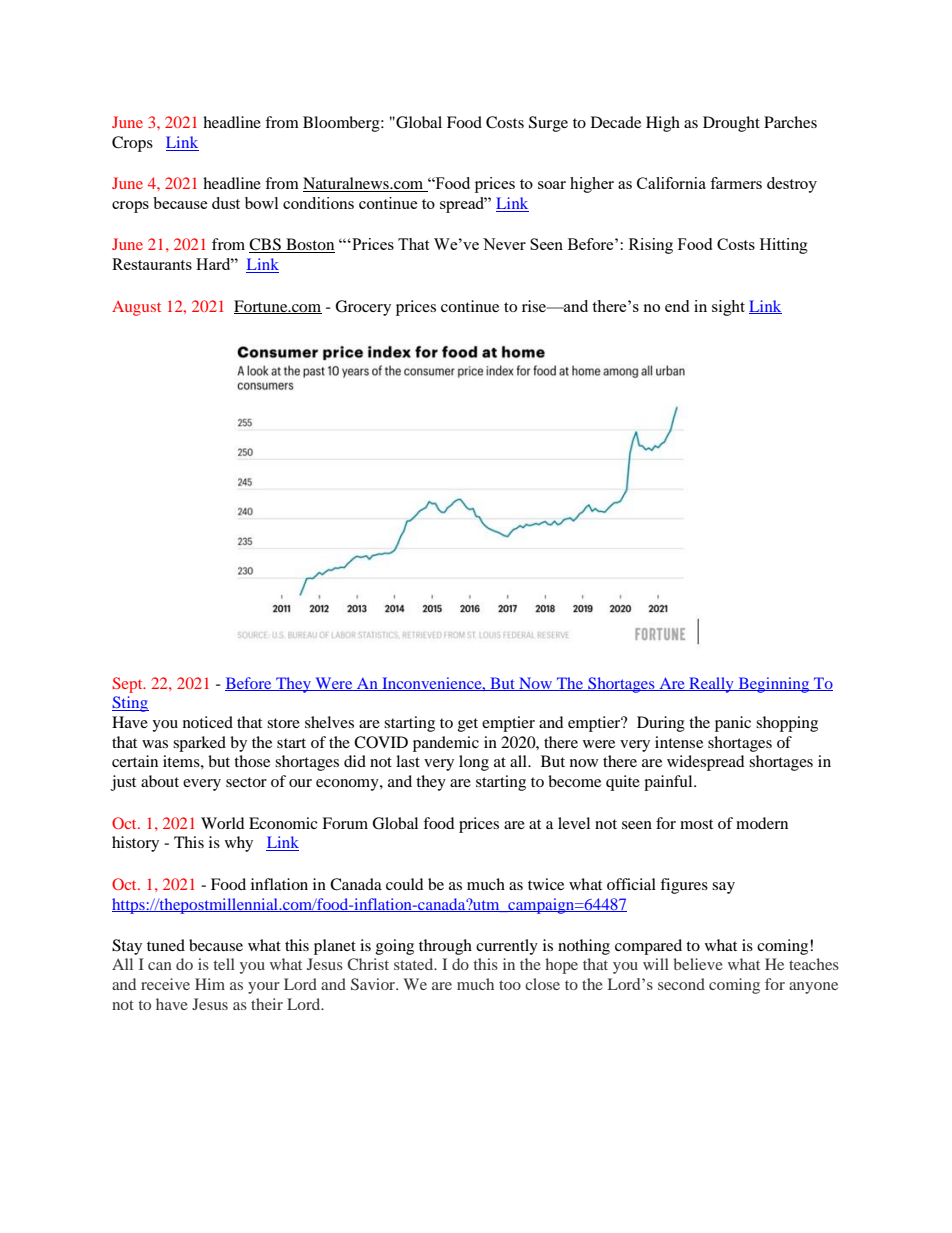  I want to click on sight, so click(728, 308).
